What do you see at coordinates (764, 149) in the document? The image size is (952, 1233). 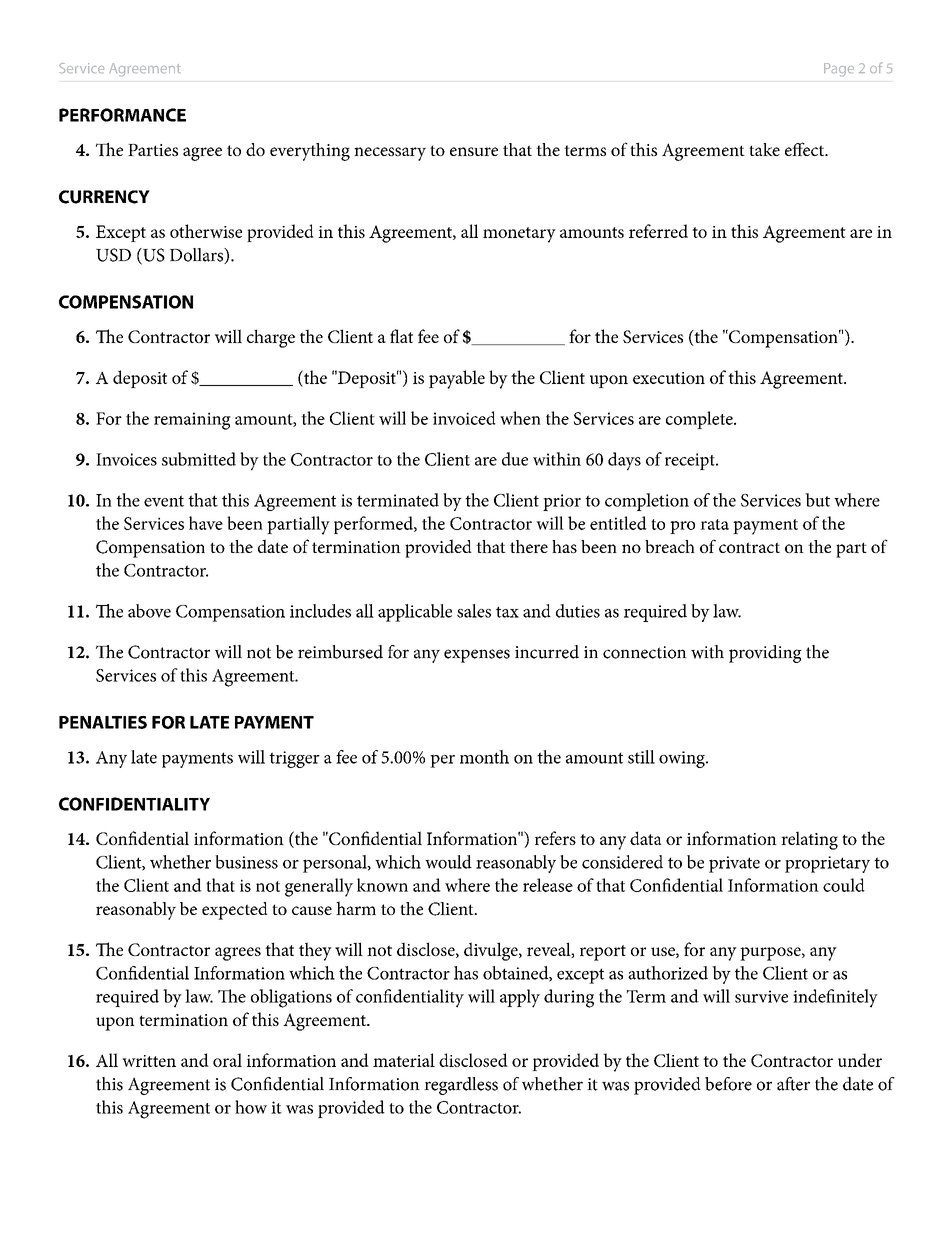 I see `take` at bounding box center [764, 149].
